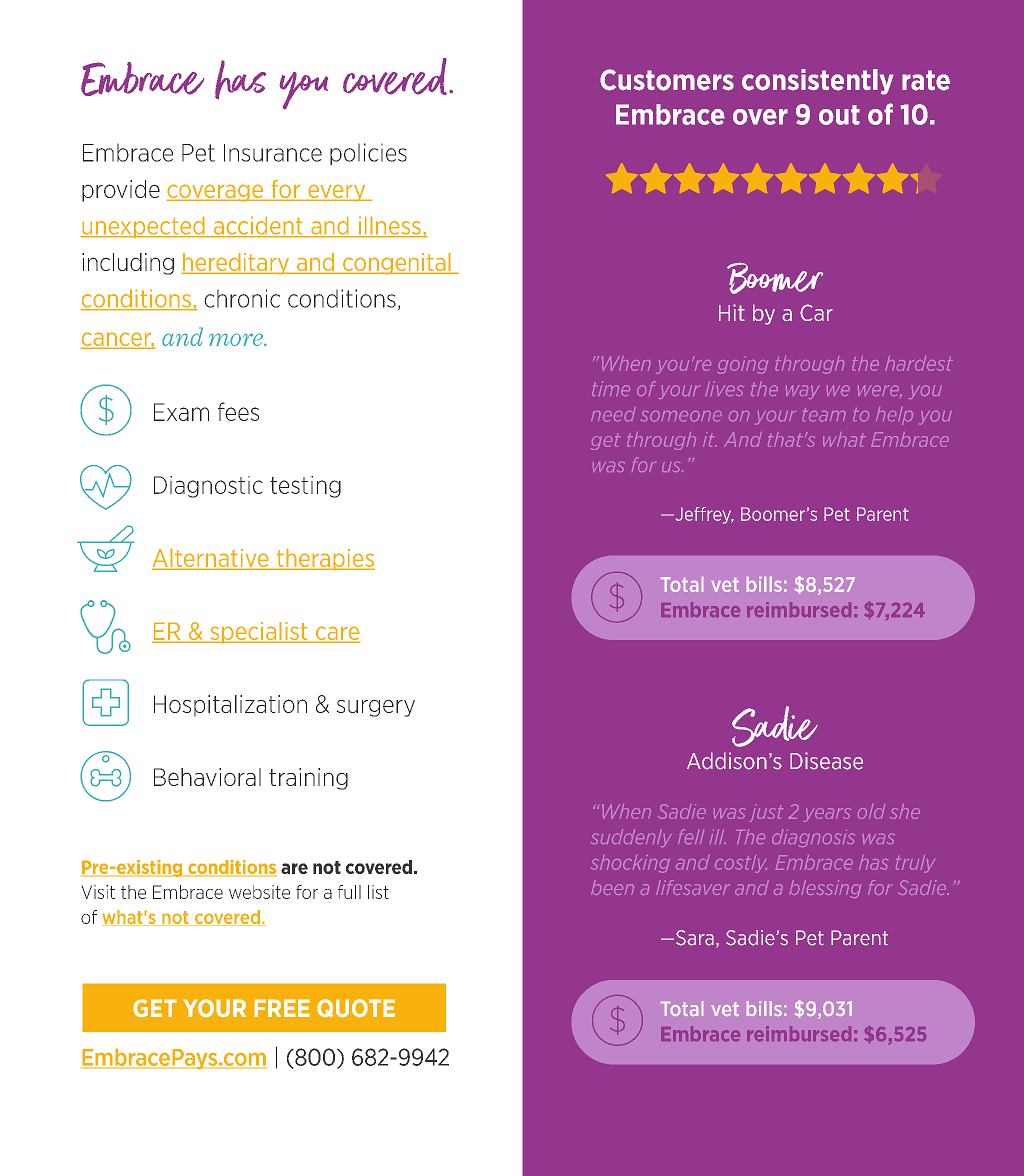 Image resolution: width=1024 pixels, height=1176 pixels. What do you see at coordinates (375, 708) in the screenshot?
I see `surgery` at bounding box center [375, 708].
